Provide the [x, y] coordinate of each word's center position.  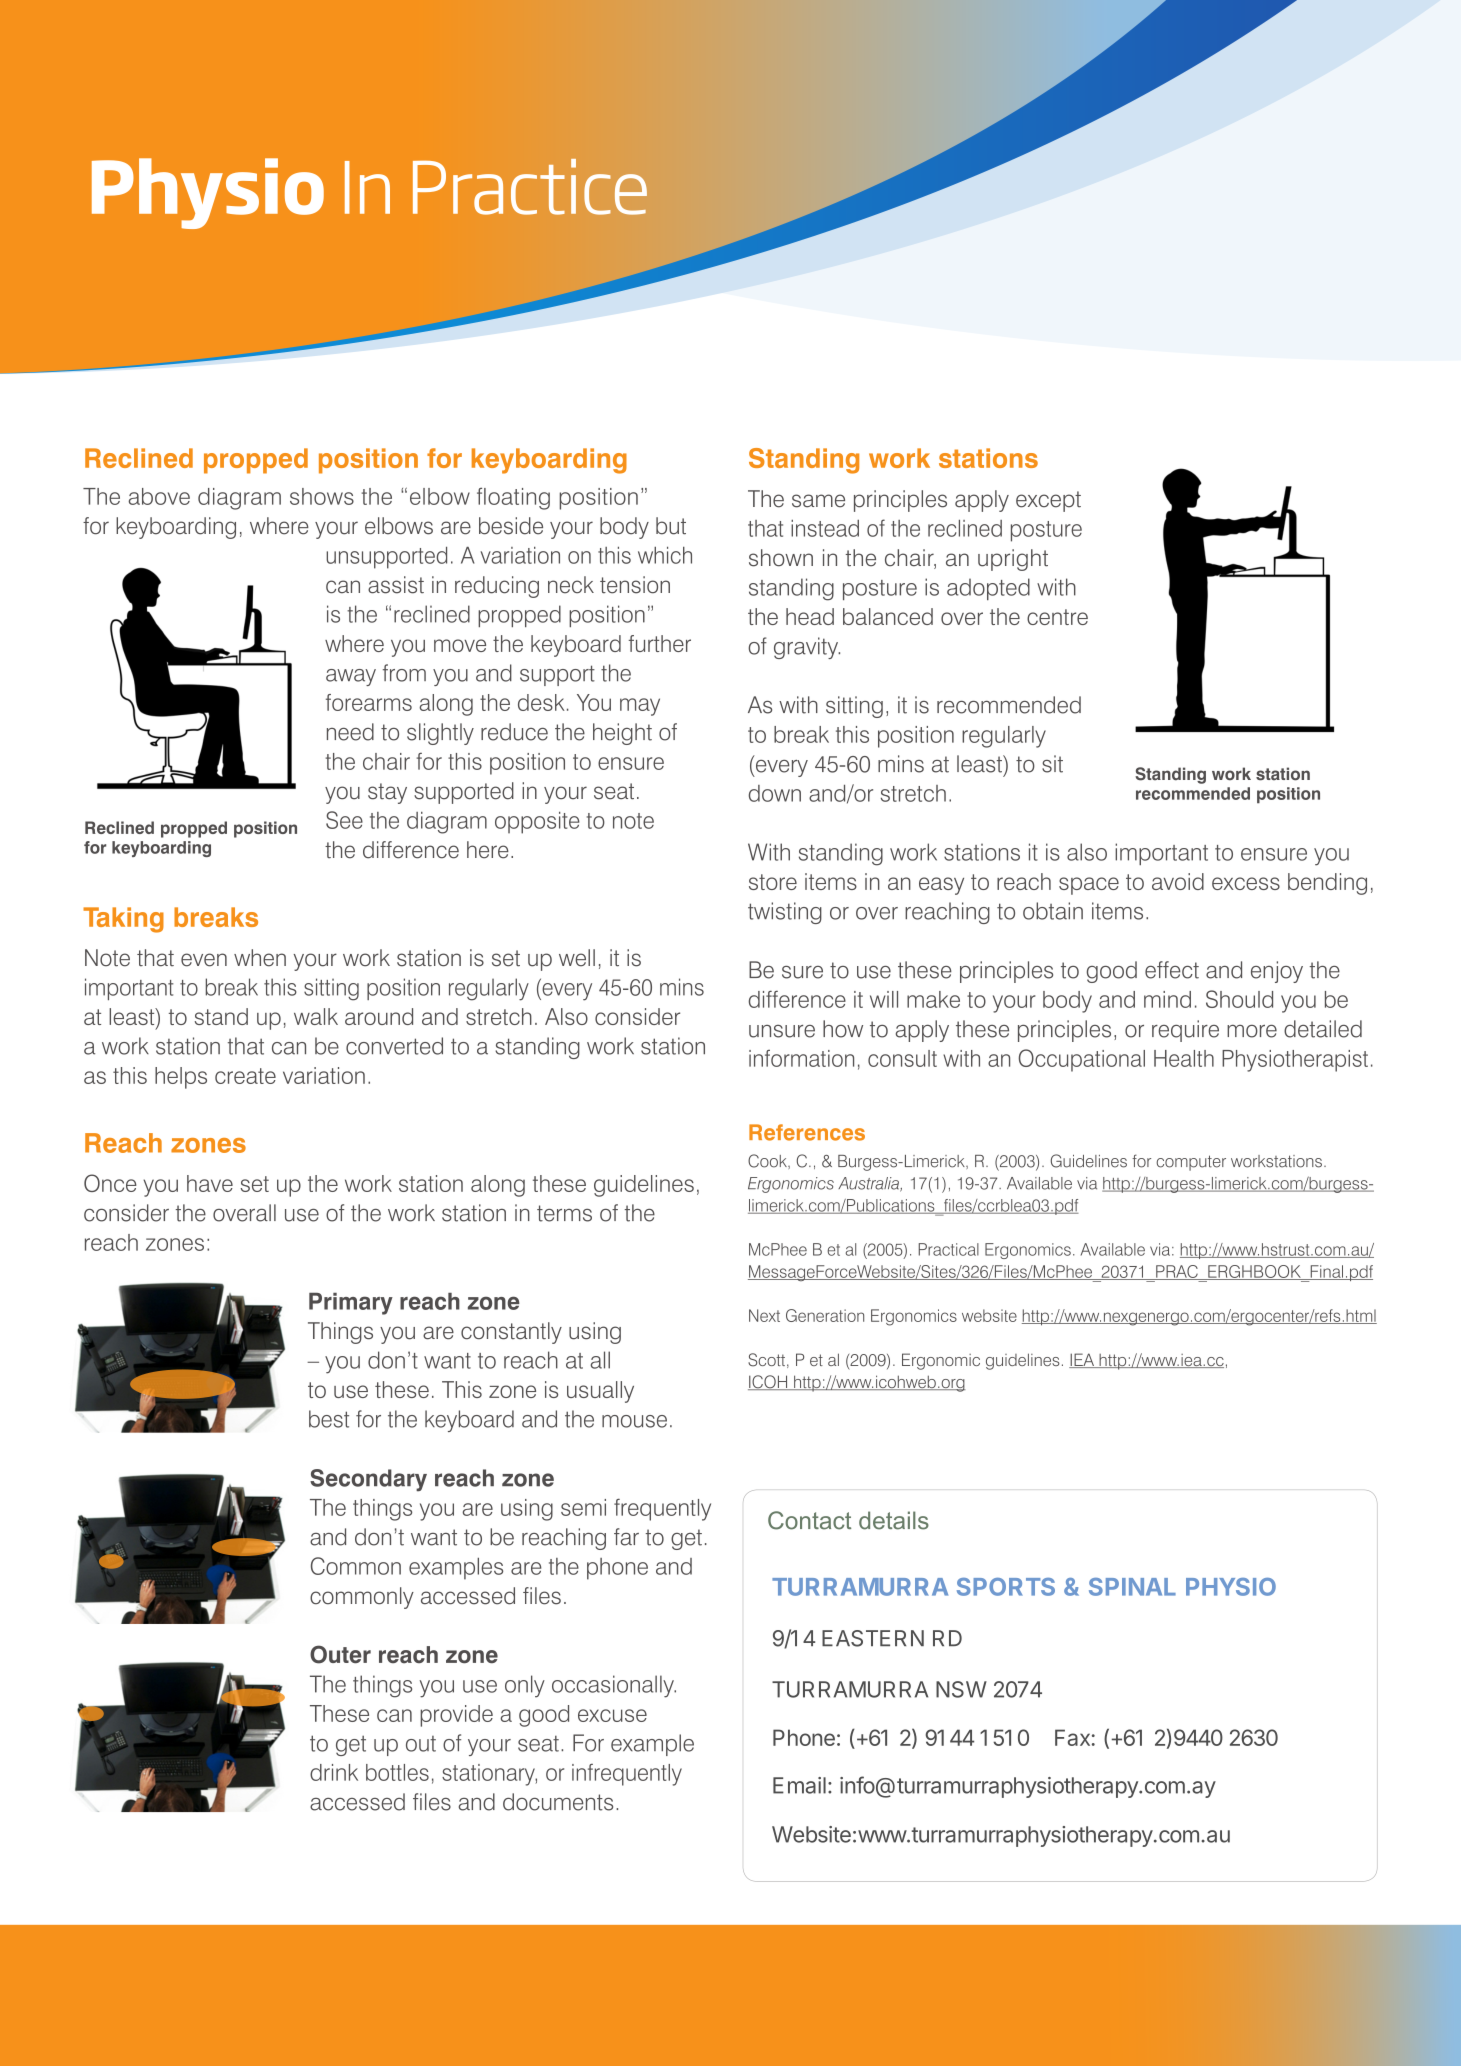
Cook [768, 1161]
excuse [612, 1715]
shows [322, 496]
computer [1191, 1163]
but [671, 526]
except [1048, 501]
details [894, 1520]
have [210, 1183]
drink [334, 1772]
